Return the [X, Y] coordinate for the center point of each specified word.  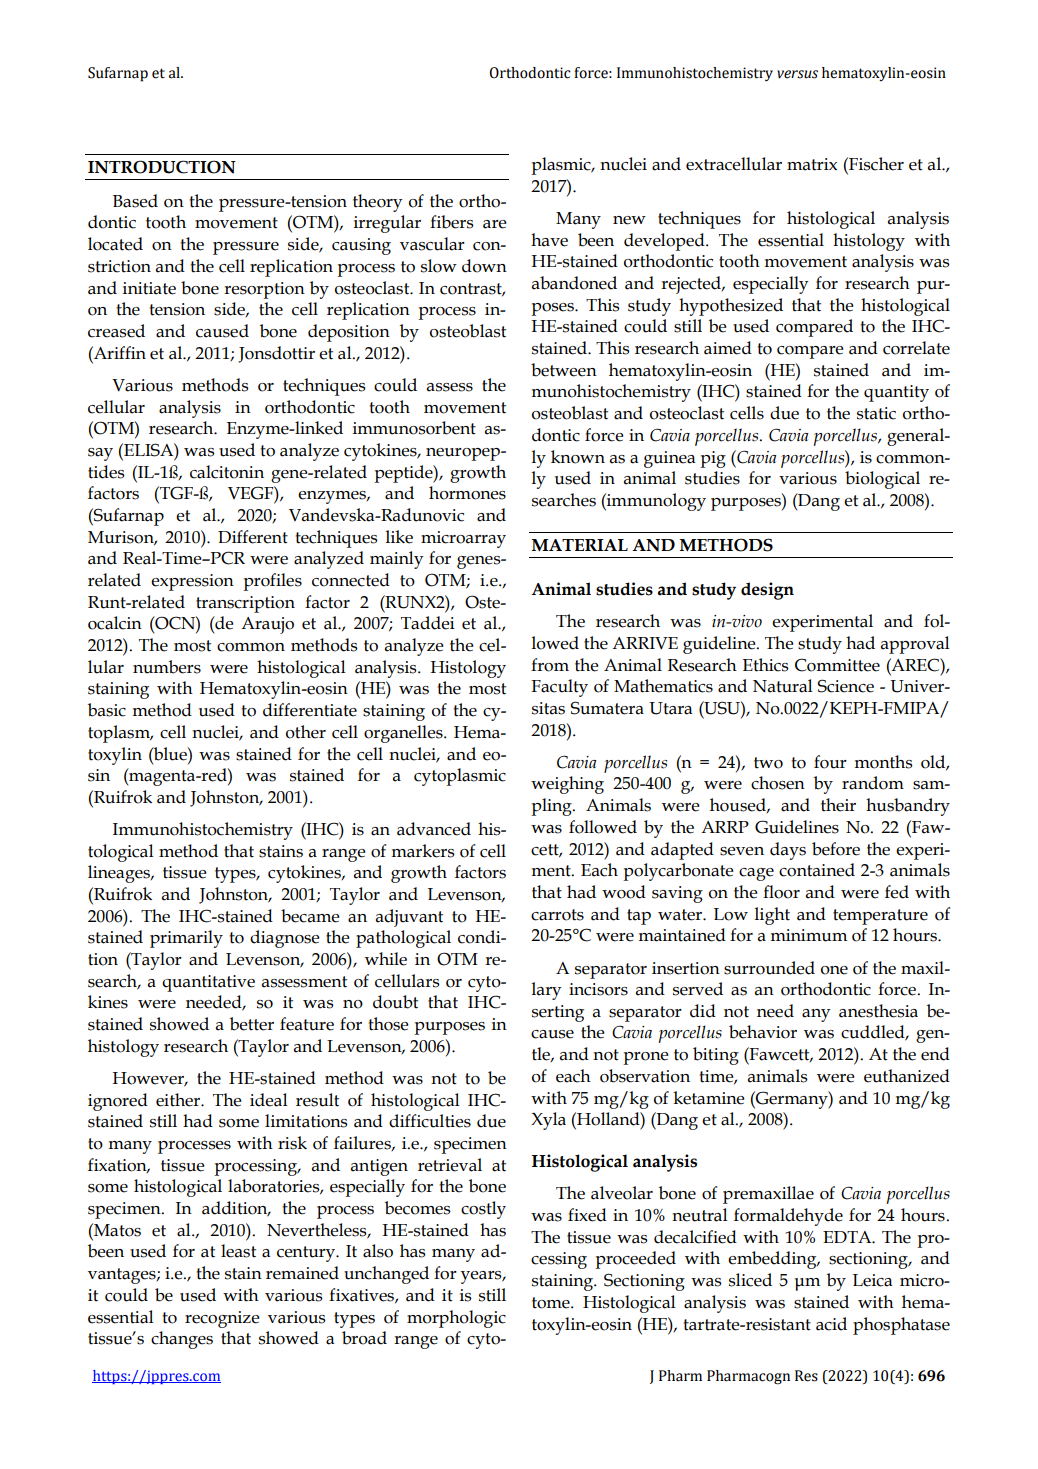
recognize [222, 1319]
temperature [880, 917]
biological [882, 480]
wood [624, 892]
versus [797, 74]
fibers [452, 222]
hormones [467, 493]
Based [135, 201]
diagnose [285, 939]
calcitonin [227, 472]
